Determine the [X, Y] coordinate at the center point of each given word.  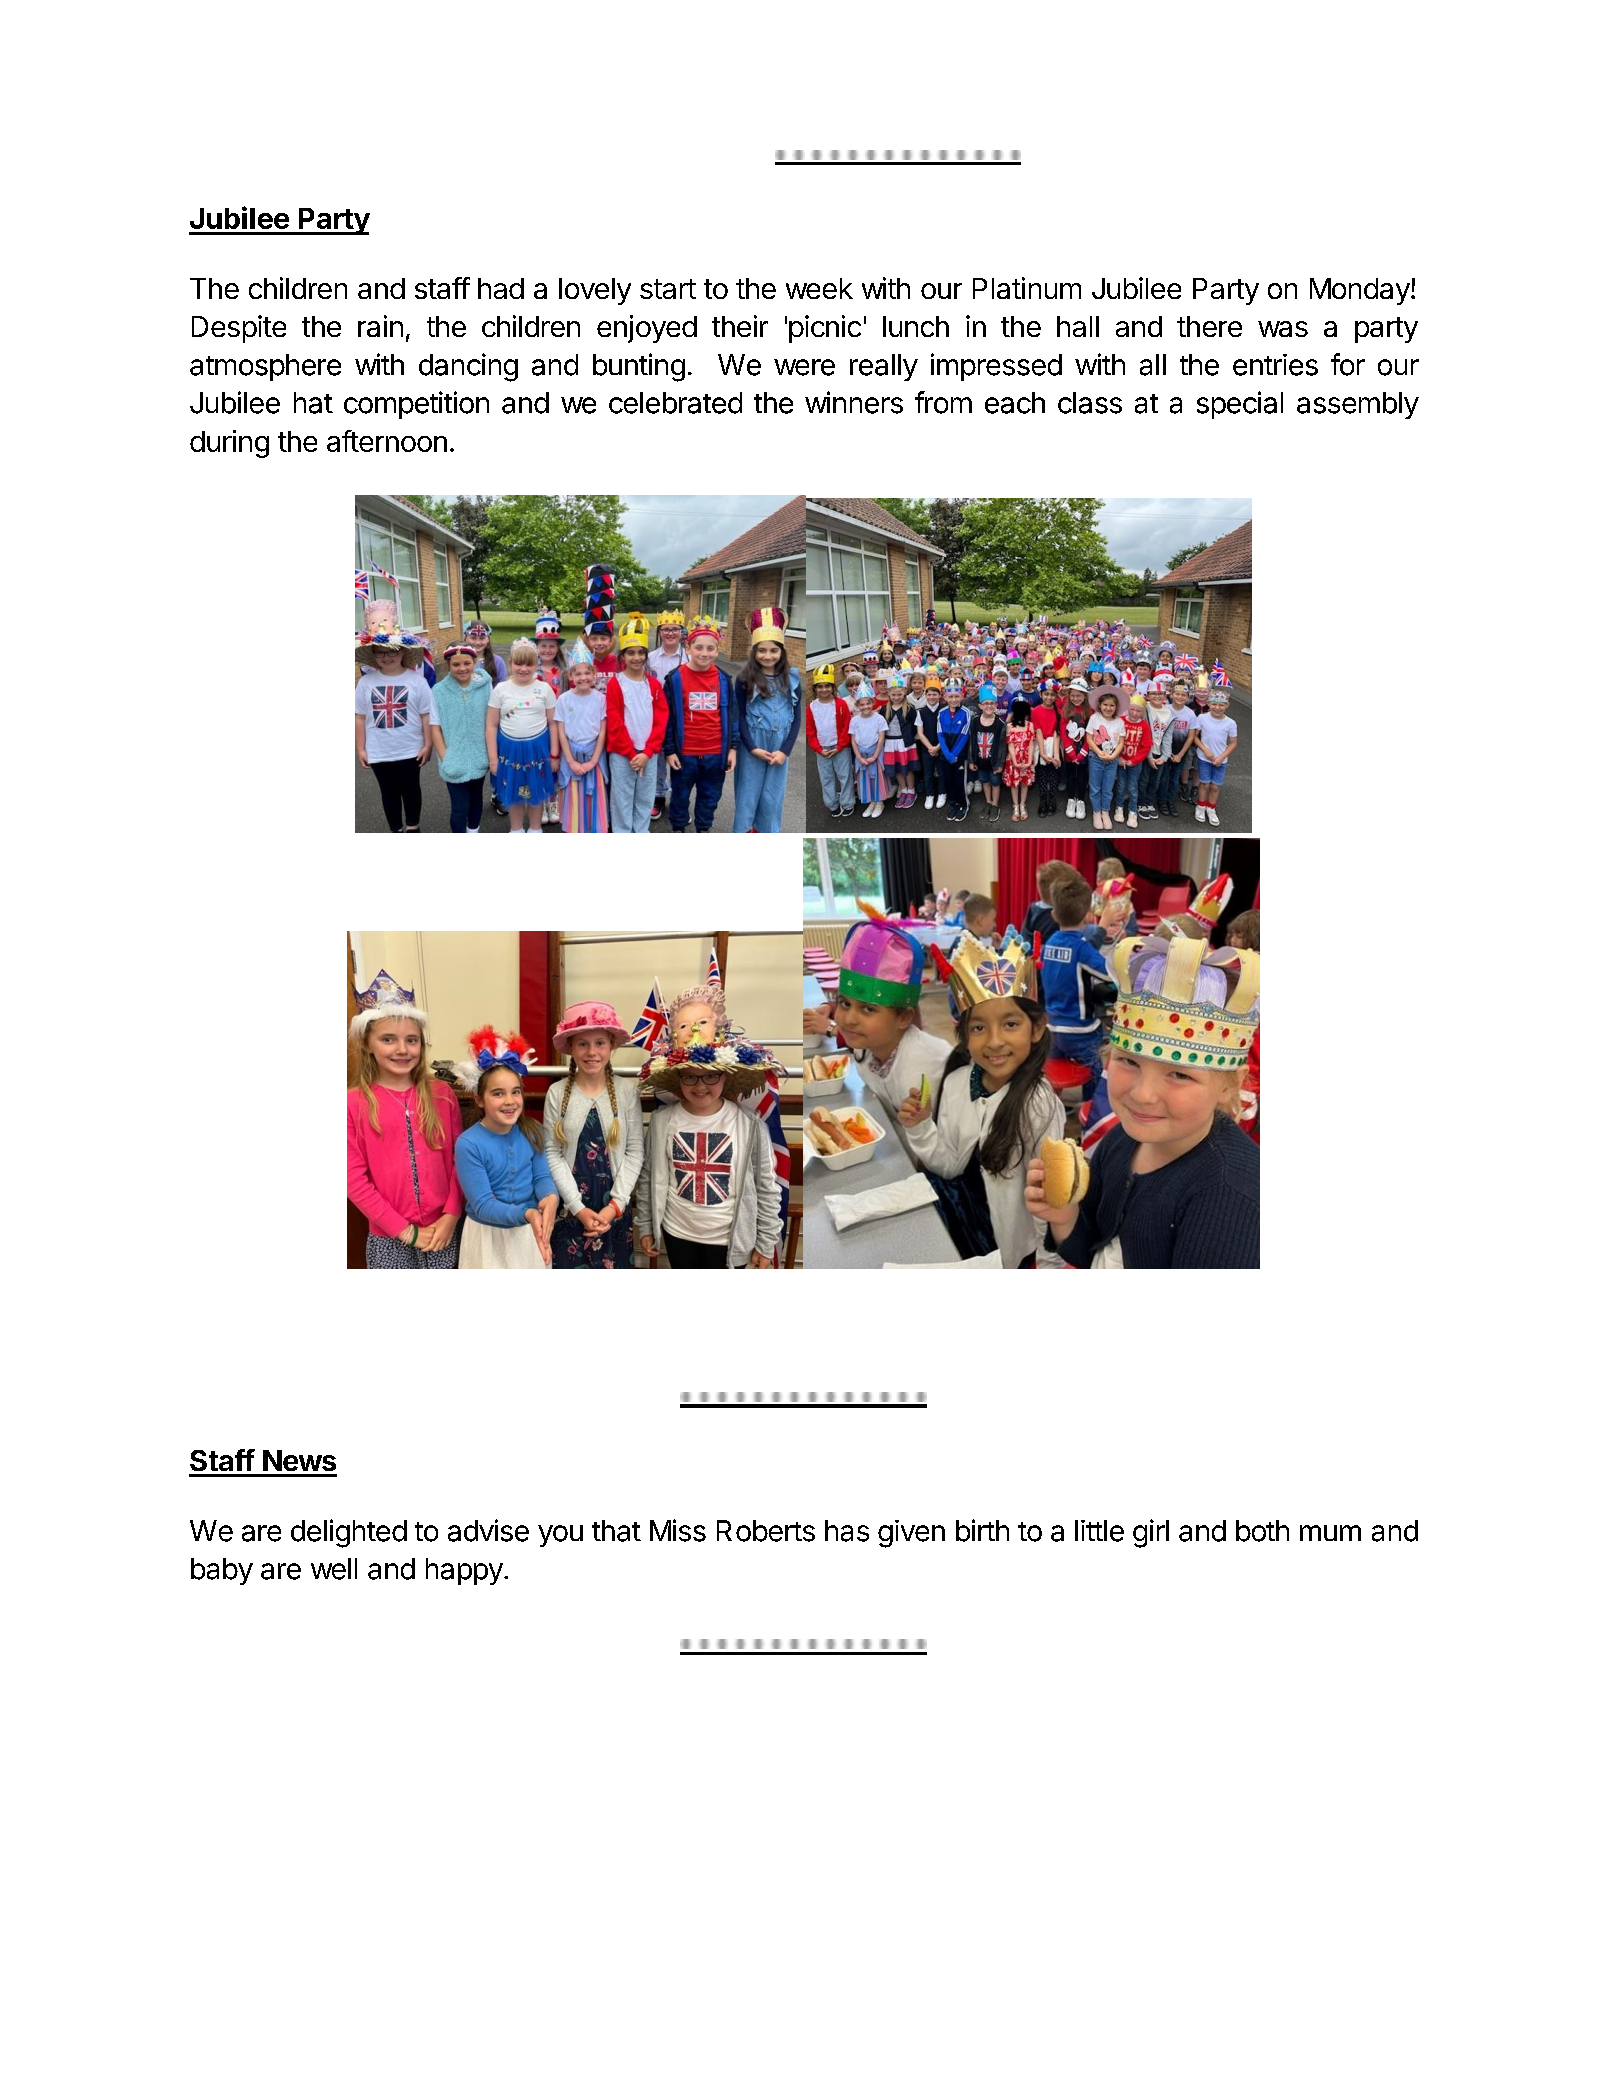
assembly [1358, 405]
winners [854, 402]
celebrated [675, 403]
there [1209, 326]
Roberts [766, 1531]
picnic [825, 329]
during [229, 444]
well [334, 1569]
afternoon [387, 441]
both [1262, 1531]
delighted [349, 1533]
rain [380, 326]
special [1240, 405]
